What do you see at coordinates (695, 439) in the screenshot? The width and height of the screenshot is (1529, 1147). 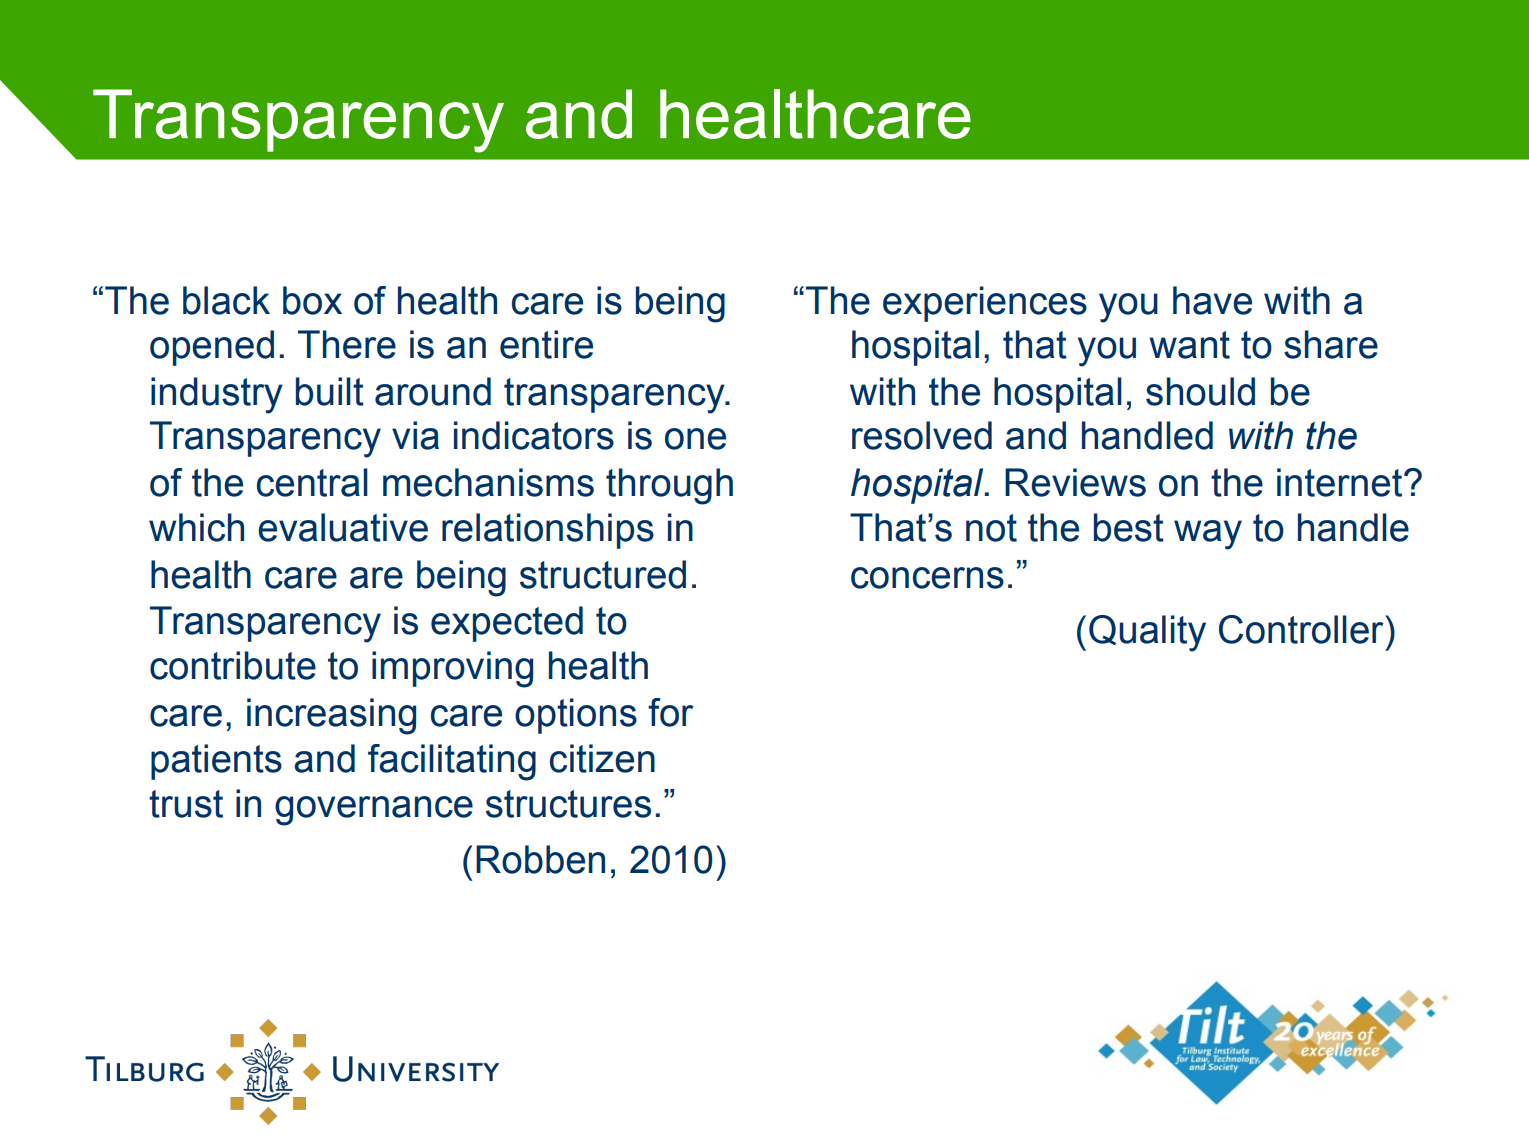 I see `one` at bounding box center [695, 439].
